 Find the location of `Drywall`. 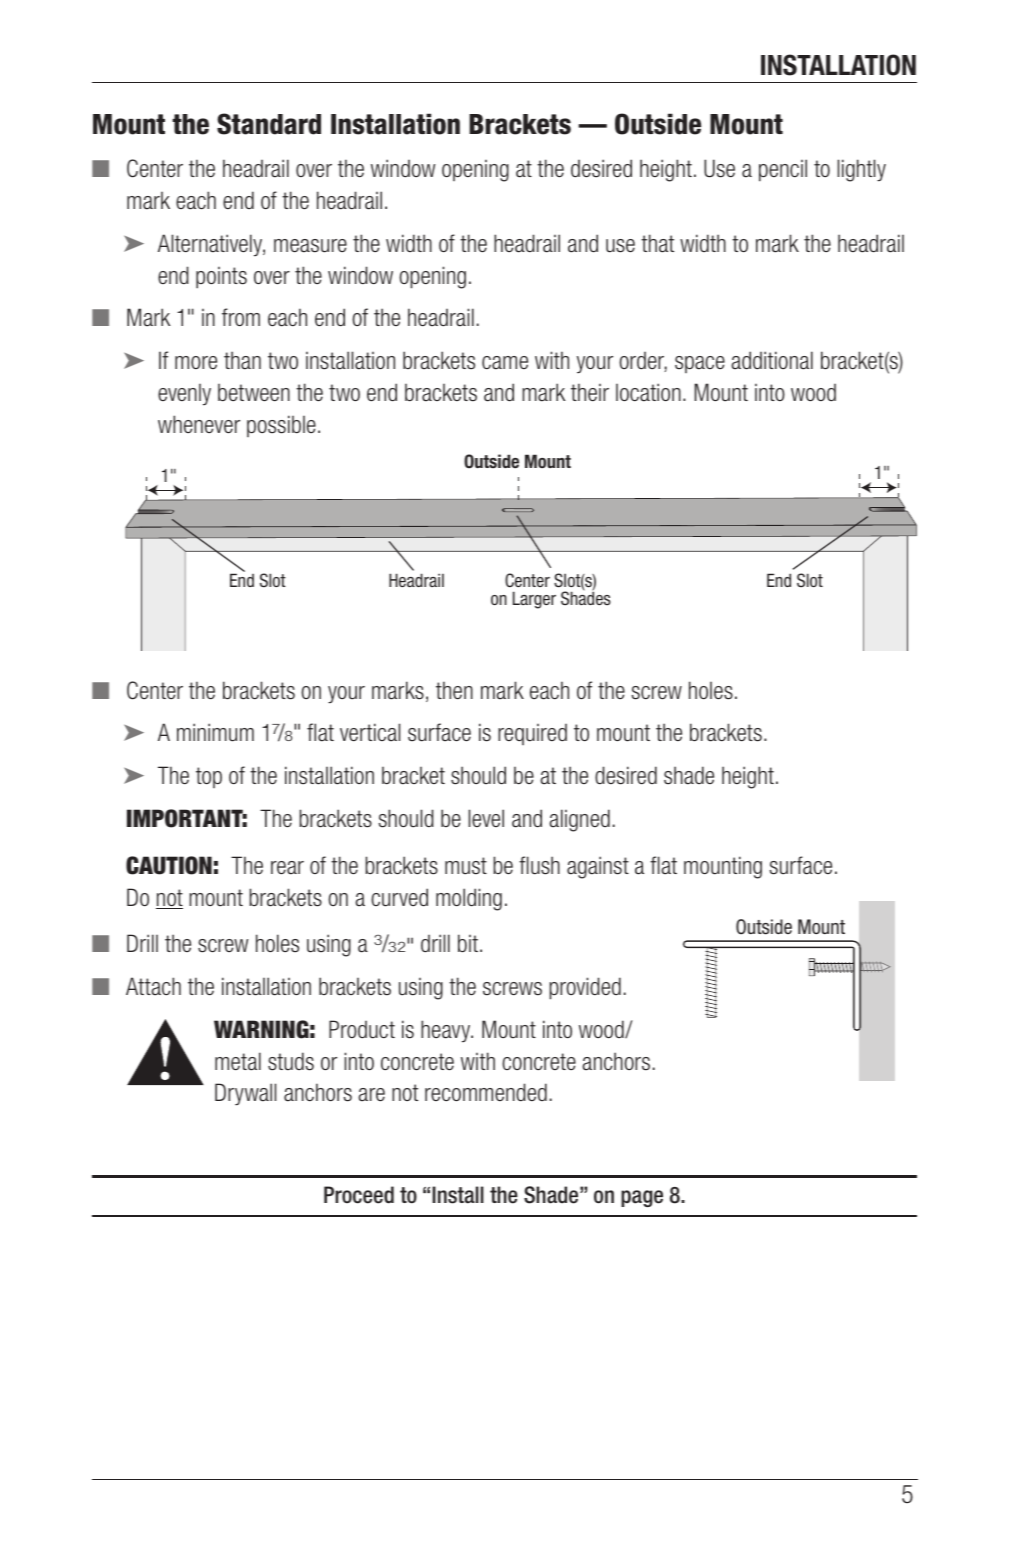

Drywall is located at coordinates (245, 1094).
